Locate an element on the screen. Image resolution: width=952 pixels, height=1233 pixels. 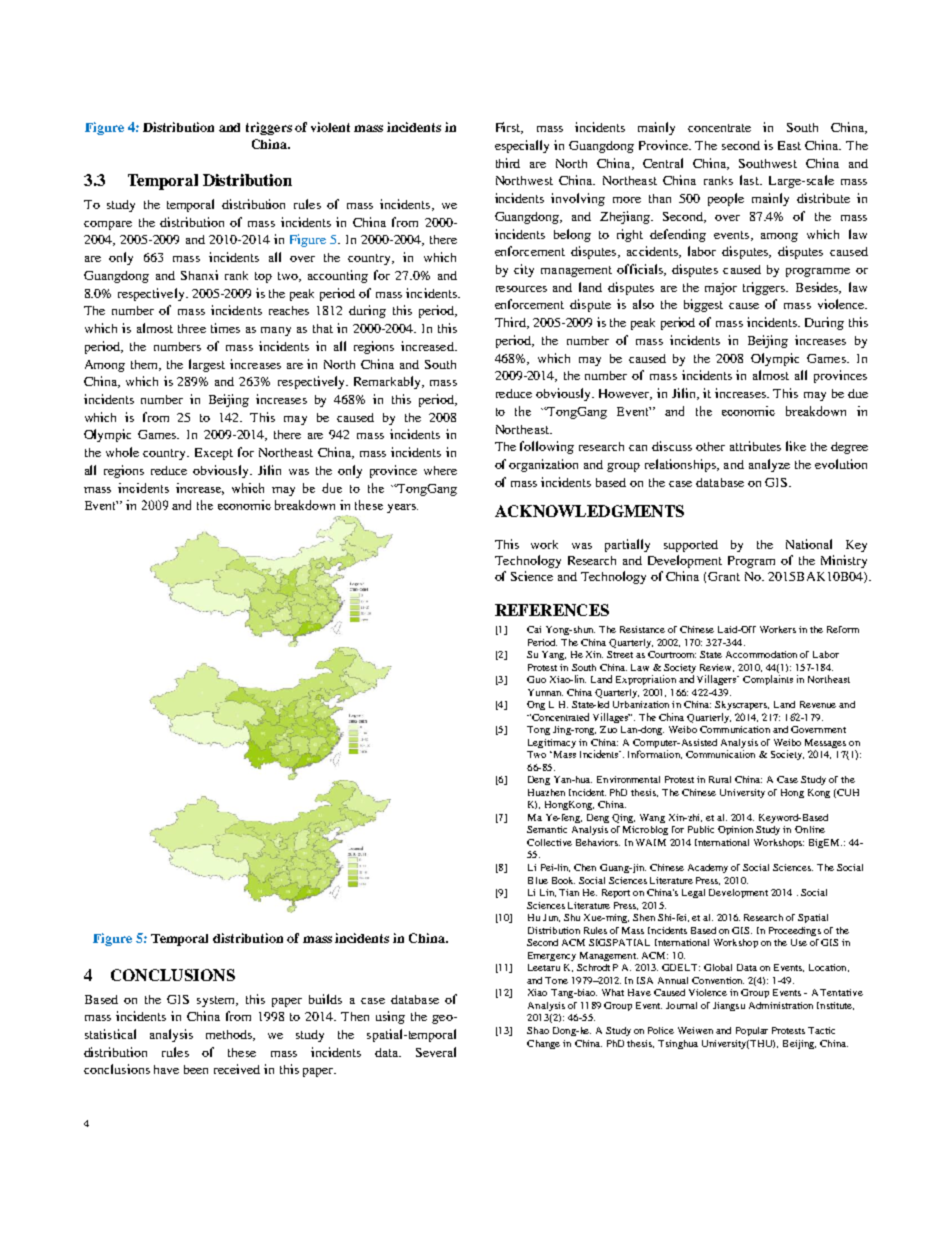
Several is located at coordinates (436, 1052).
